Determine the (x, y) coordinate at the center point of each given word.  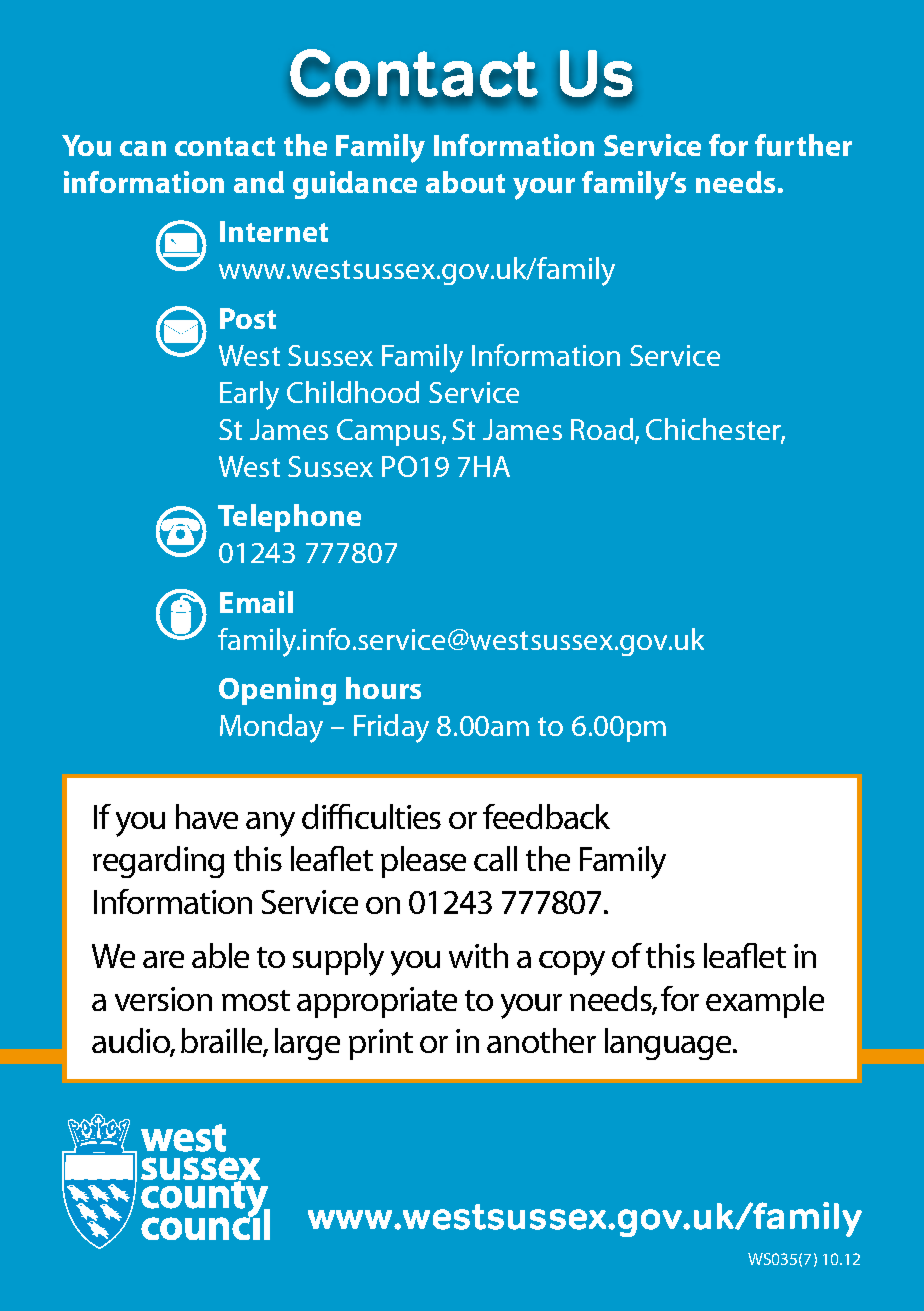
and (259, 182)
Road (603, 430)
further (803, 145)
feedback (546, 816)
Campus (390, 432)
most (256, 1000)
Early (249, 395)
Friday (391, 728)
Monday (271, 728)
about (465, 182)
